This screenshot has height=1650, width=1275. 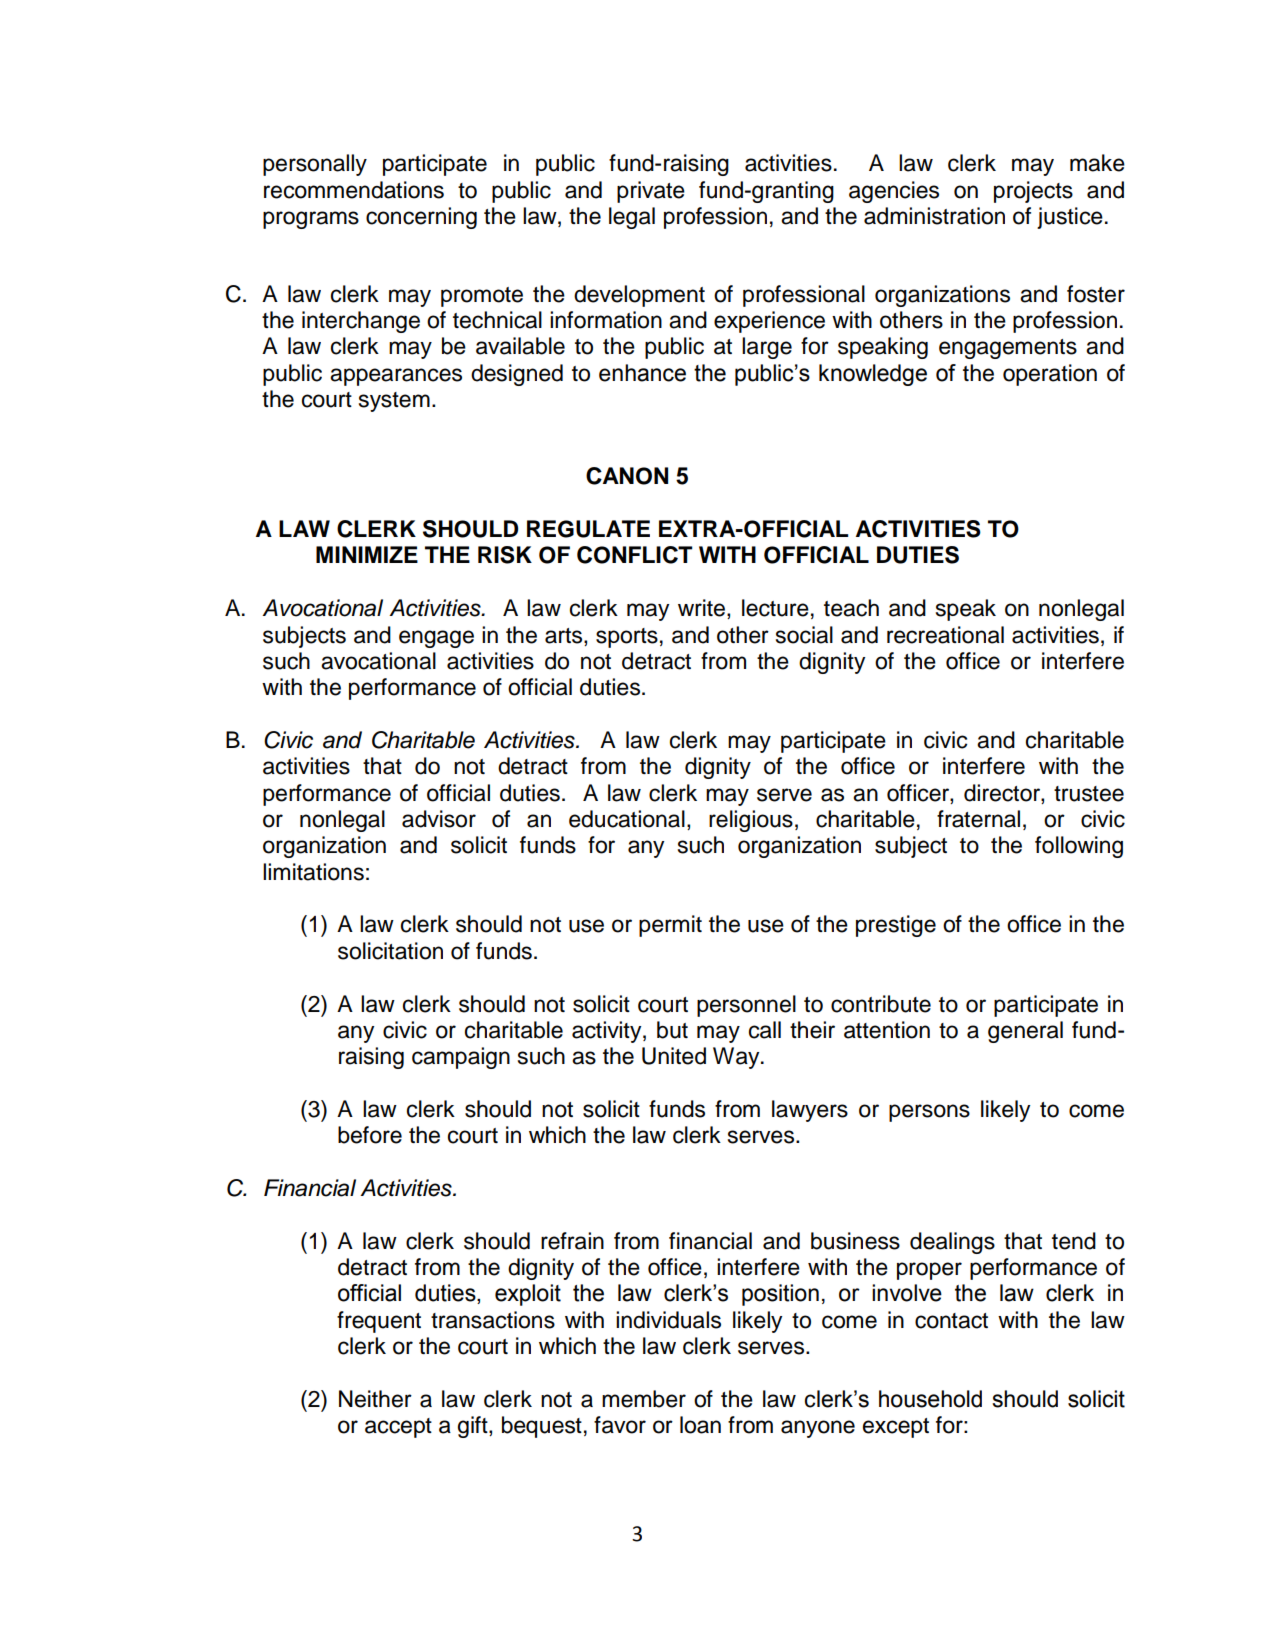 I want to click on Neither, so click(x=375, y=1399).
